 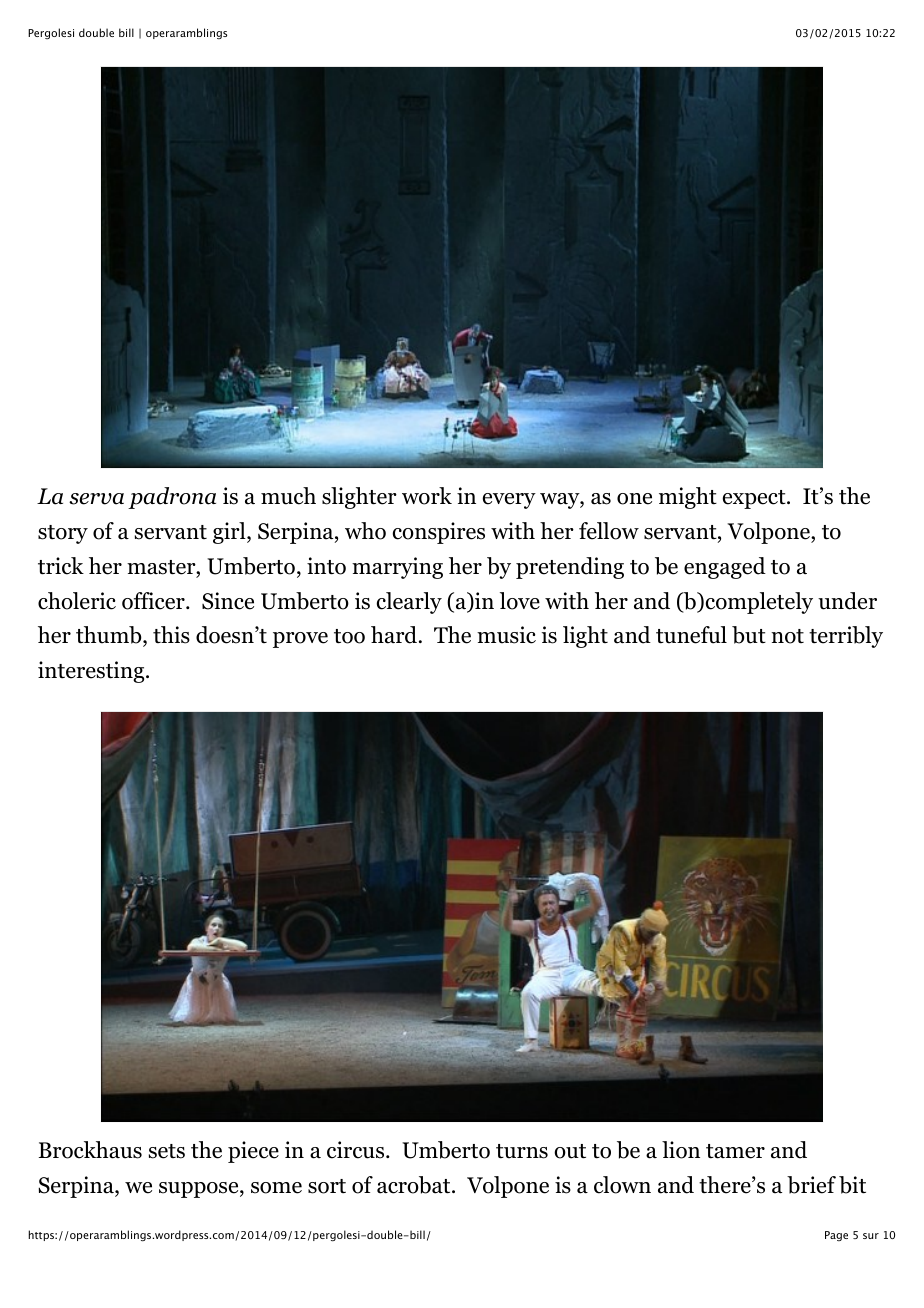 What do you see at coordinates (230, 533) in the page?
I see `girl` at bounding box center [230, 533].
